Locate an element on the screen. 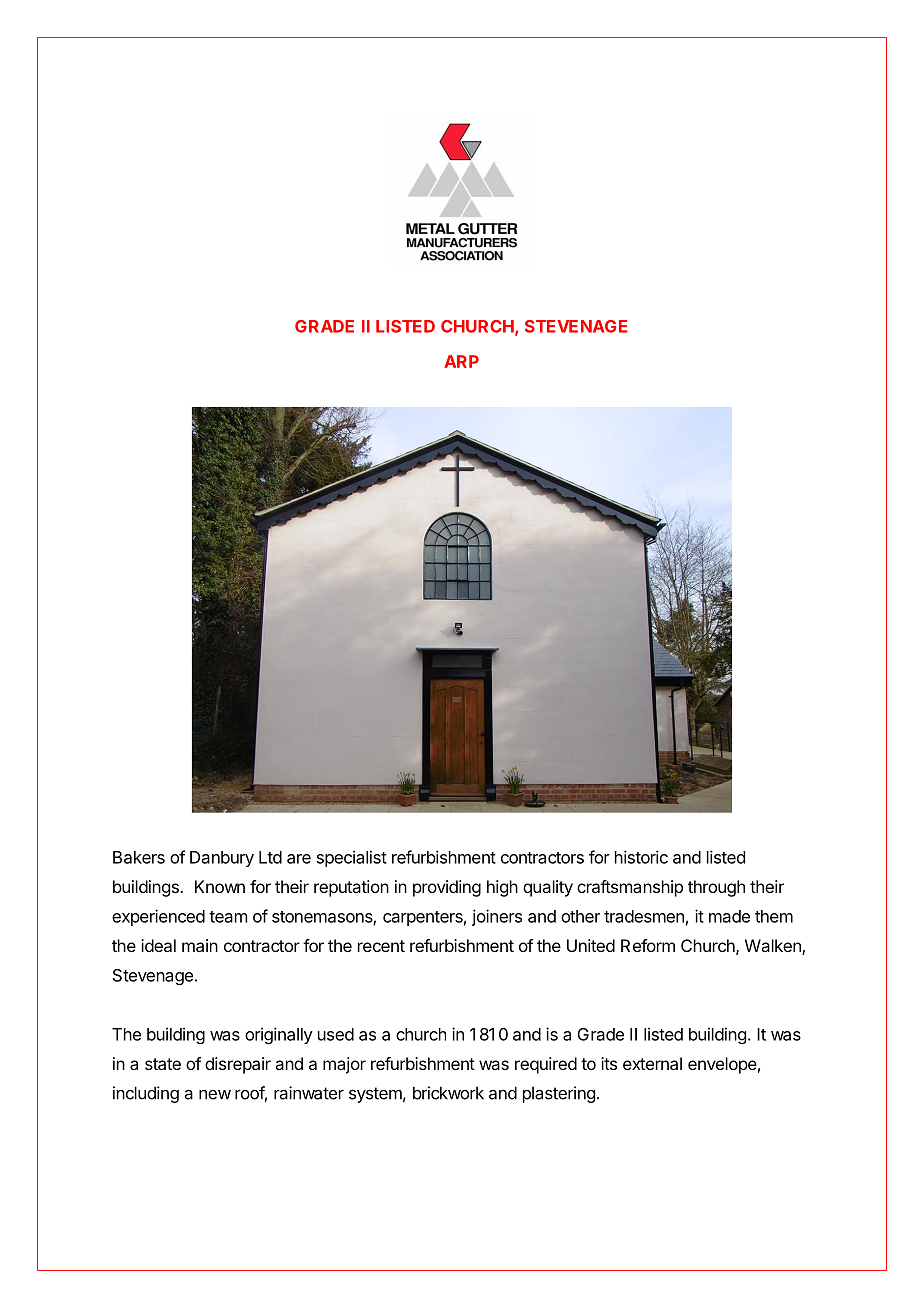  main is located at coordinates (200, 945).
